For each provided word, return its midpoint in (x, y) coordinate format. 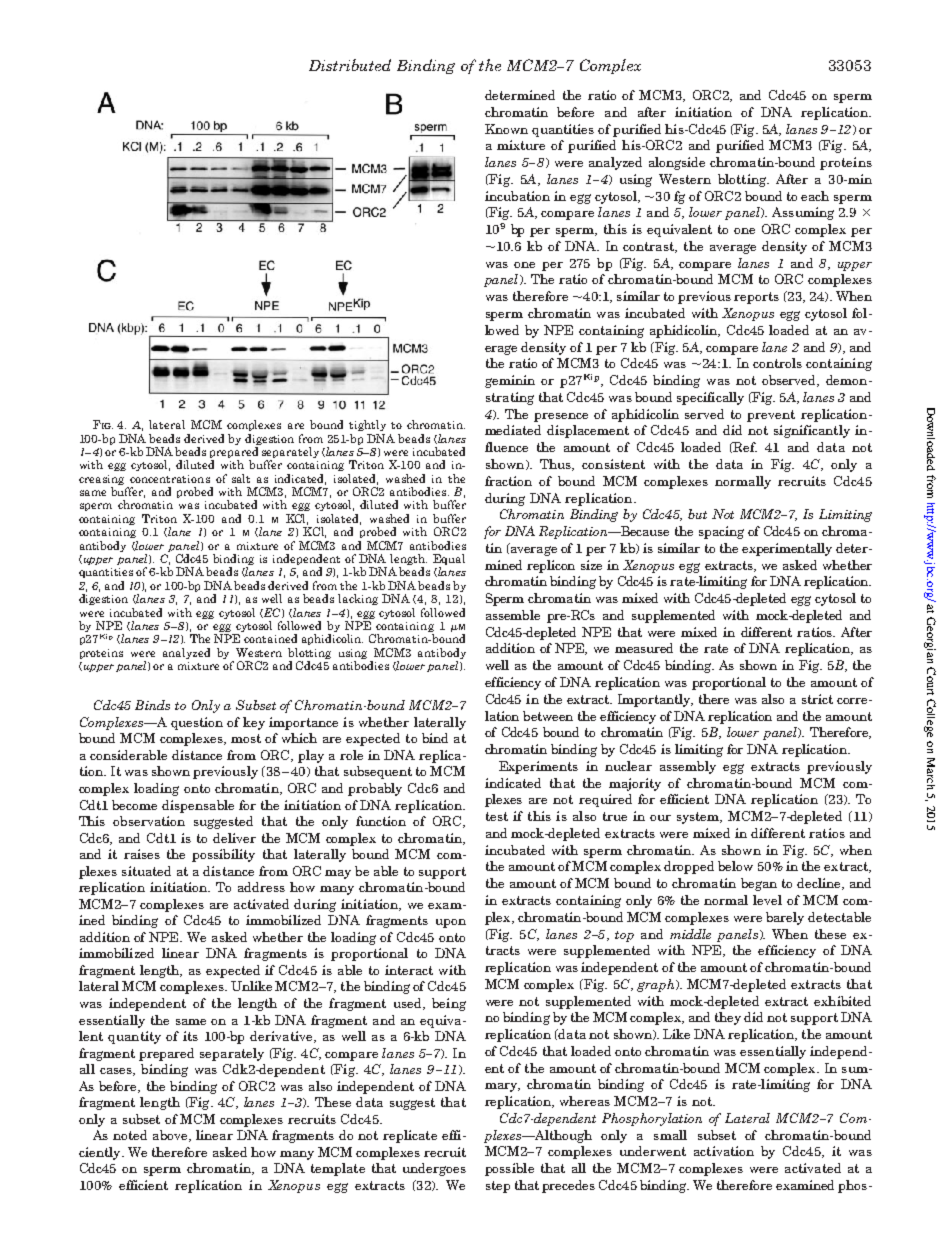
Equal (449, 561)
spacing (721, 532)
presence (561, 417)
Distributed (350, 65)
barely (785, 918)
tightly (367, 425)
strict (817, 699)
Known (506, 129)
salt (241, 478)
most (246, 738)
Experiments (538, 767)
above (171, 1136)
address (261, 887)
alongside (677, 163)
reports (756, 298)
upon (451, 923)
